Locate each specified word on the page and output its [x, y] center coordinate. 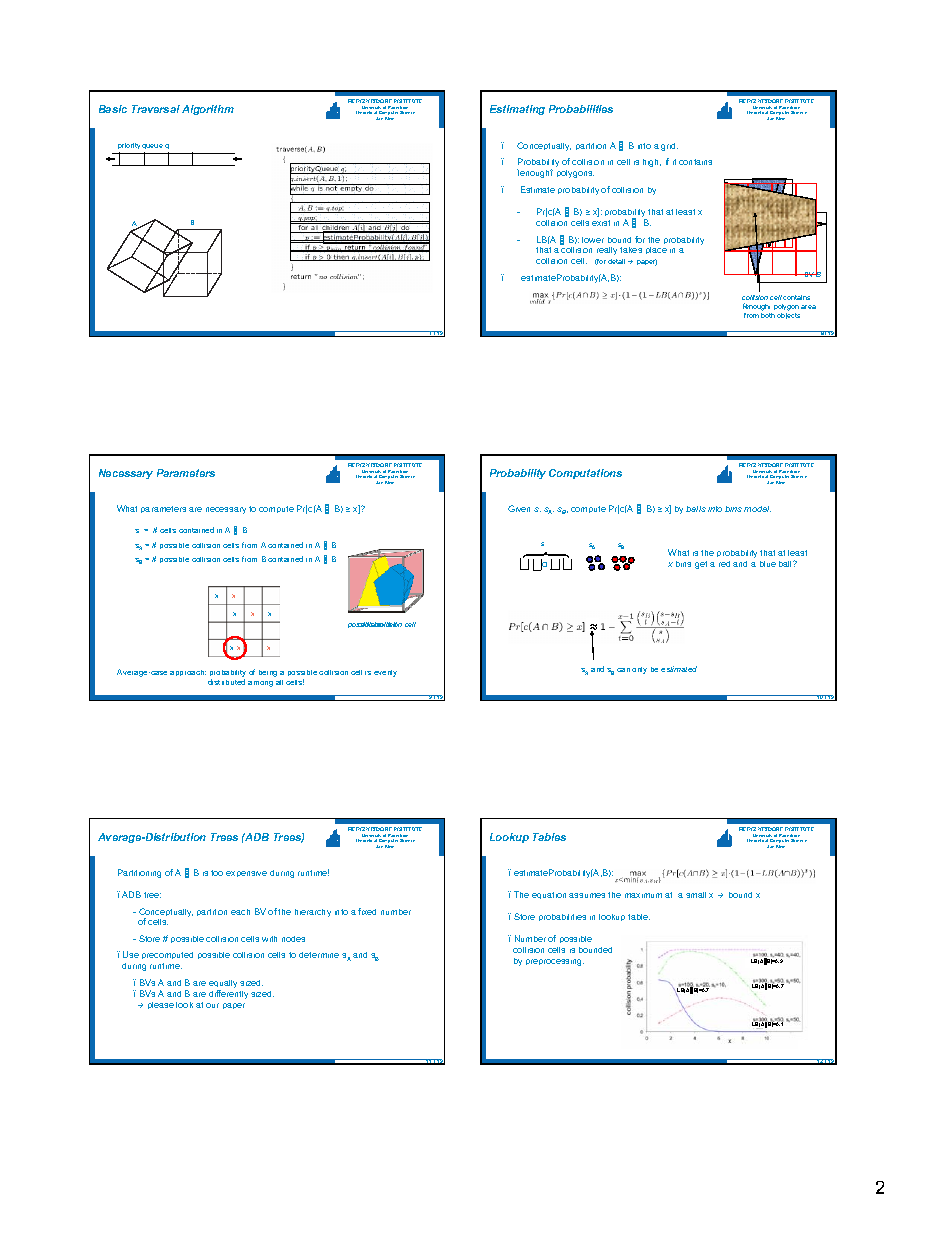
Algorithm [208, 110]
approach [188, 673]
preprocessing [555, 962]
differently [228, 994]
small [696, 895]
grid [669, 147]
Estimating [517, 110]
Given [519, 508]
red [724, 564]
